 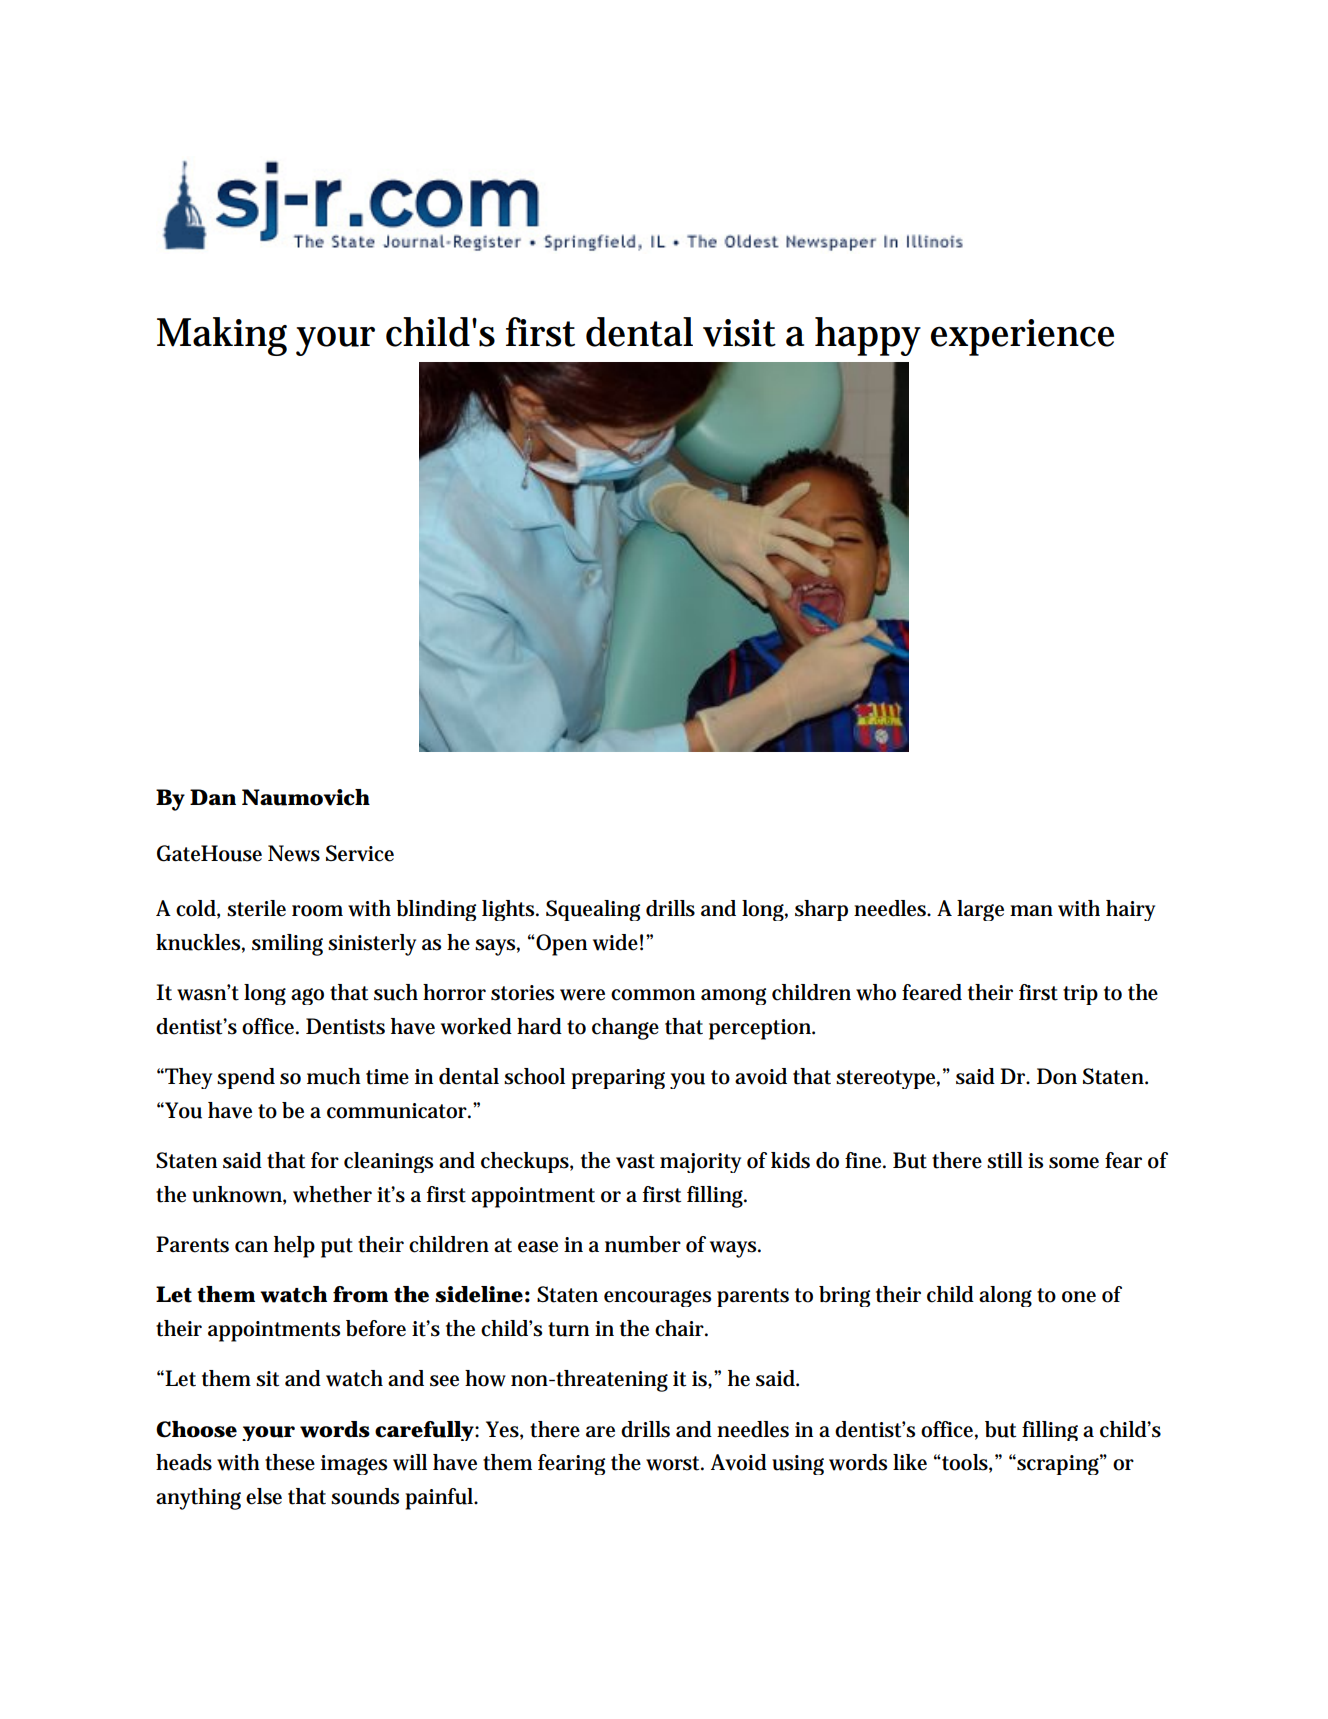 What do you see at coordinates (593, 910) in the screenshot?
I see `Squealing` at bounding box center [593, 910].
